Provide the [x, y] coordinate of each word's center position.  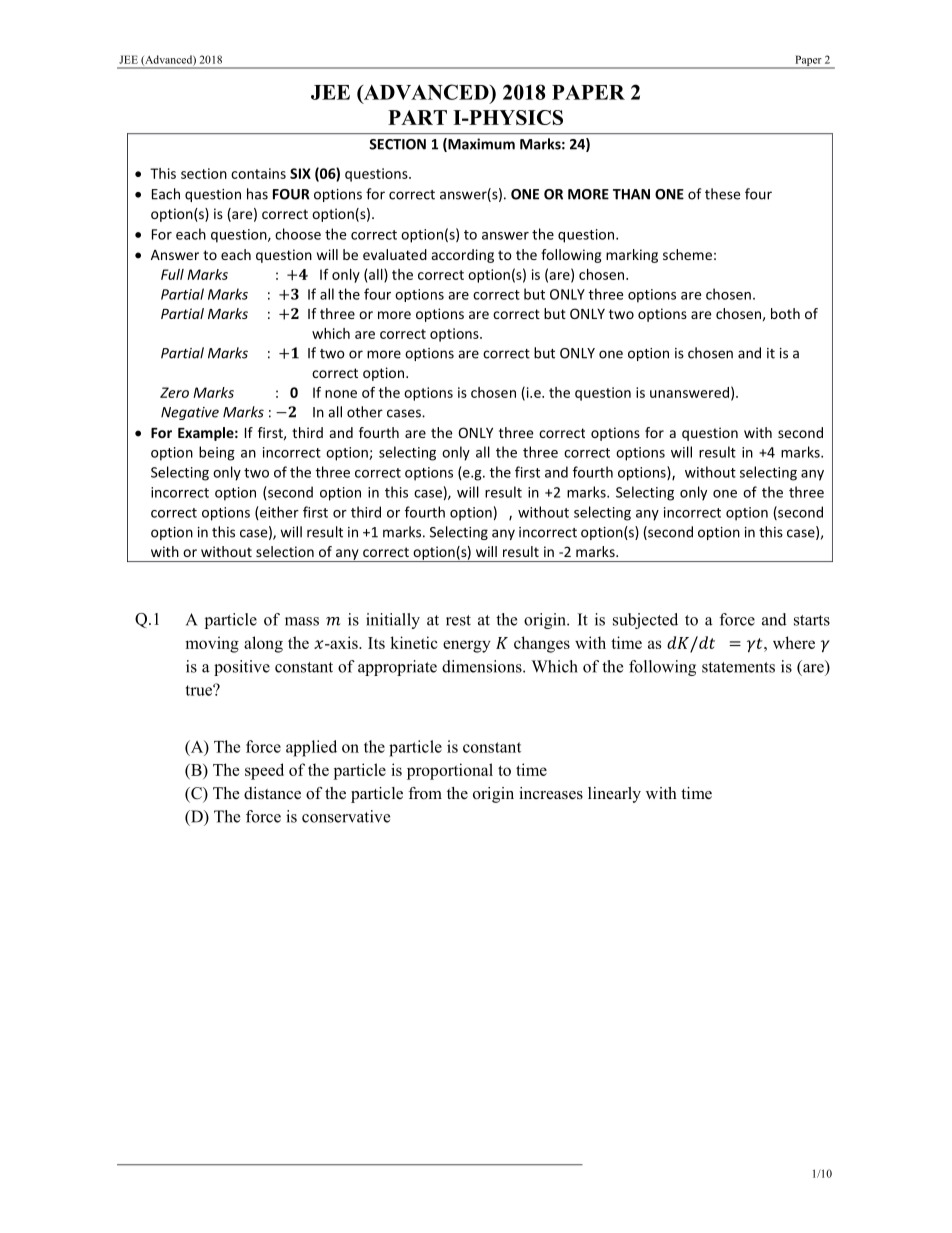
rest [458, 620]
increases [551, 793]
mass [302, 621]
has [257, 194]
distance [272, 793]
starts [812, 620]
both [785, 313]
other [365, 412]
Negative [190, 413]
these [722, 194]
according [463, 256]
